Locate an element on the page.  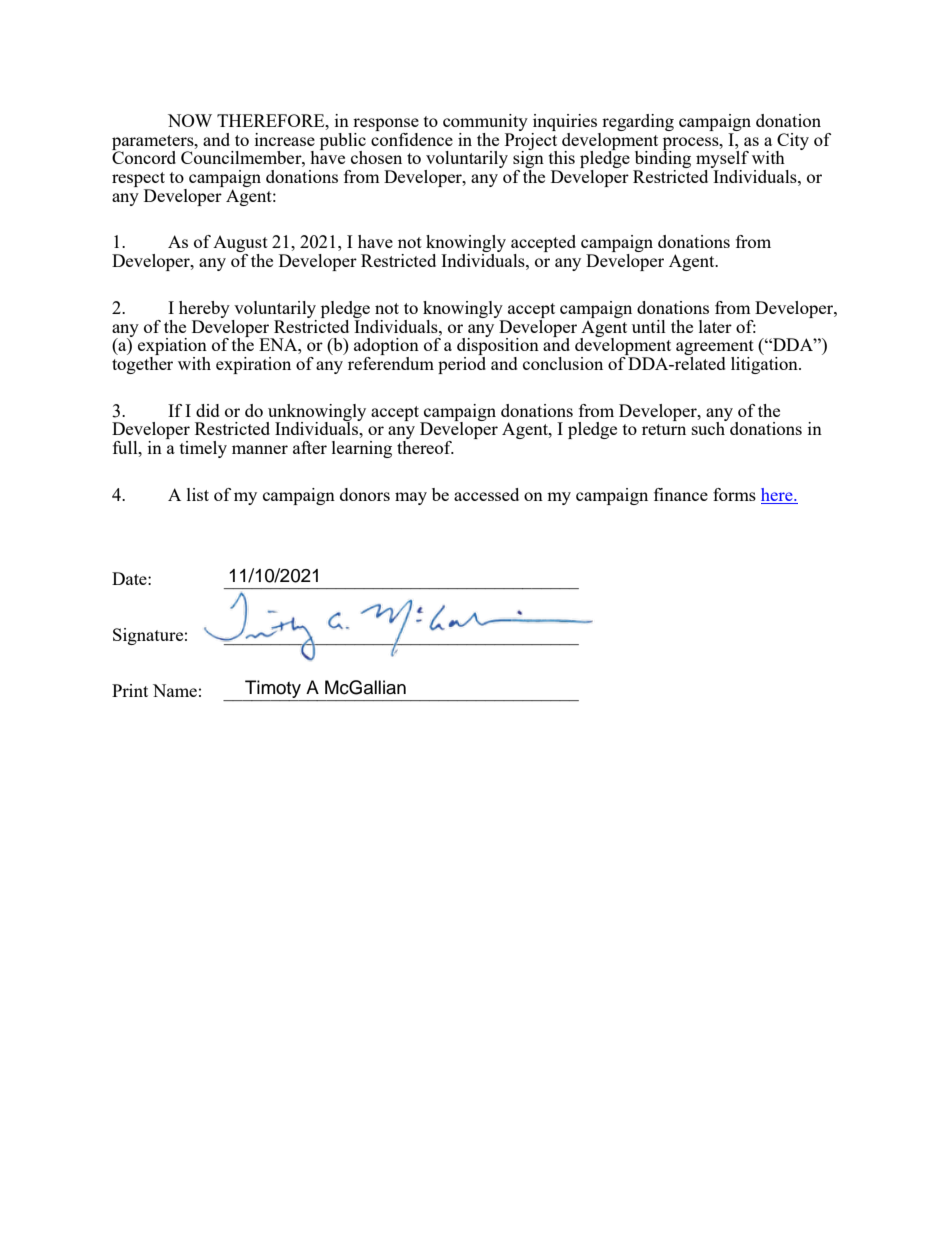
myself is located at coordinates (722, 161).
